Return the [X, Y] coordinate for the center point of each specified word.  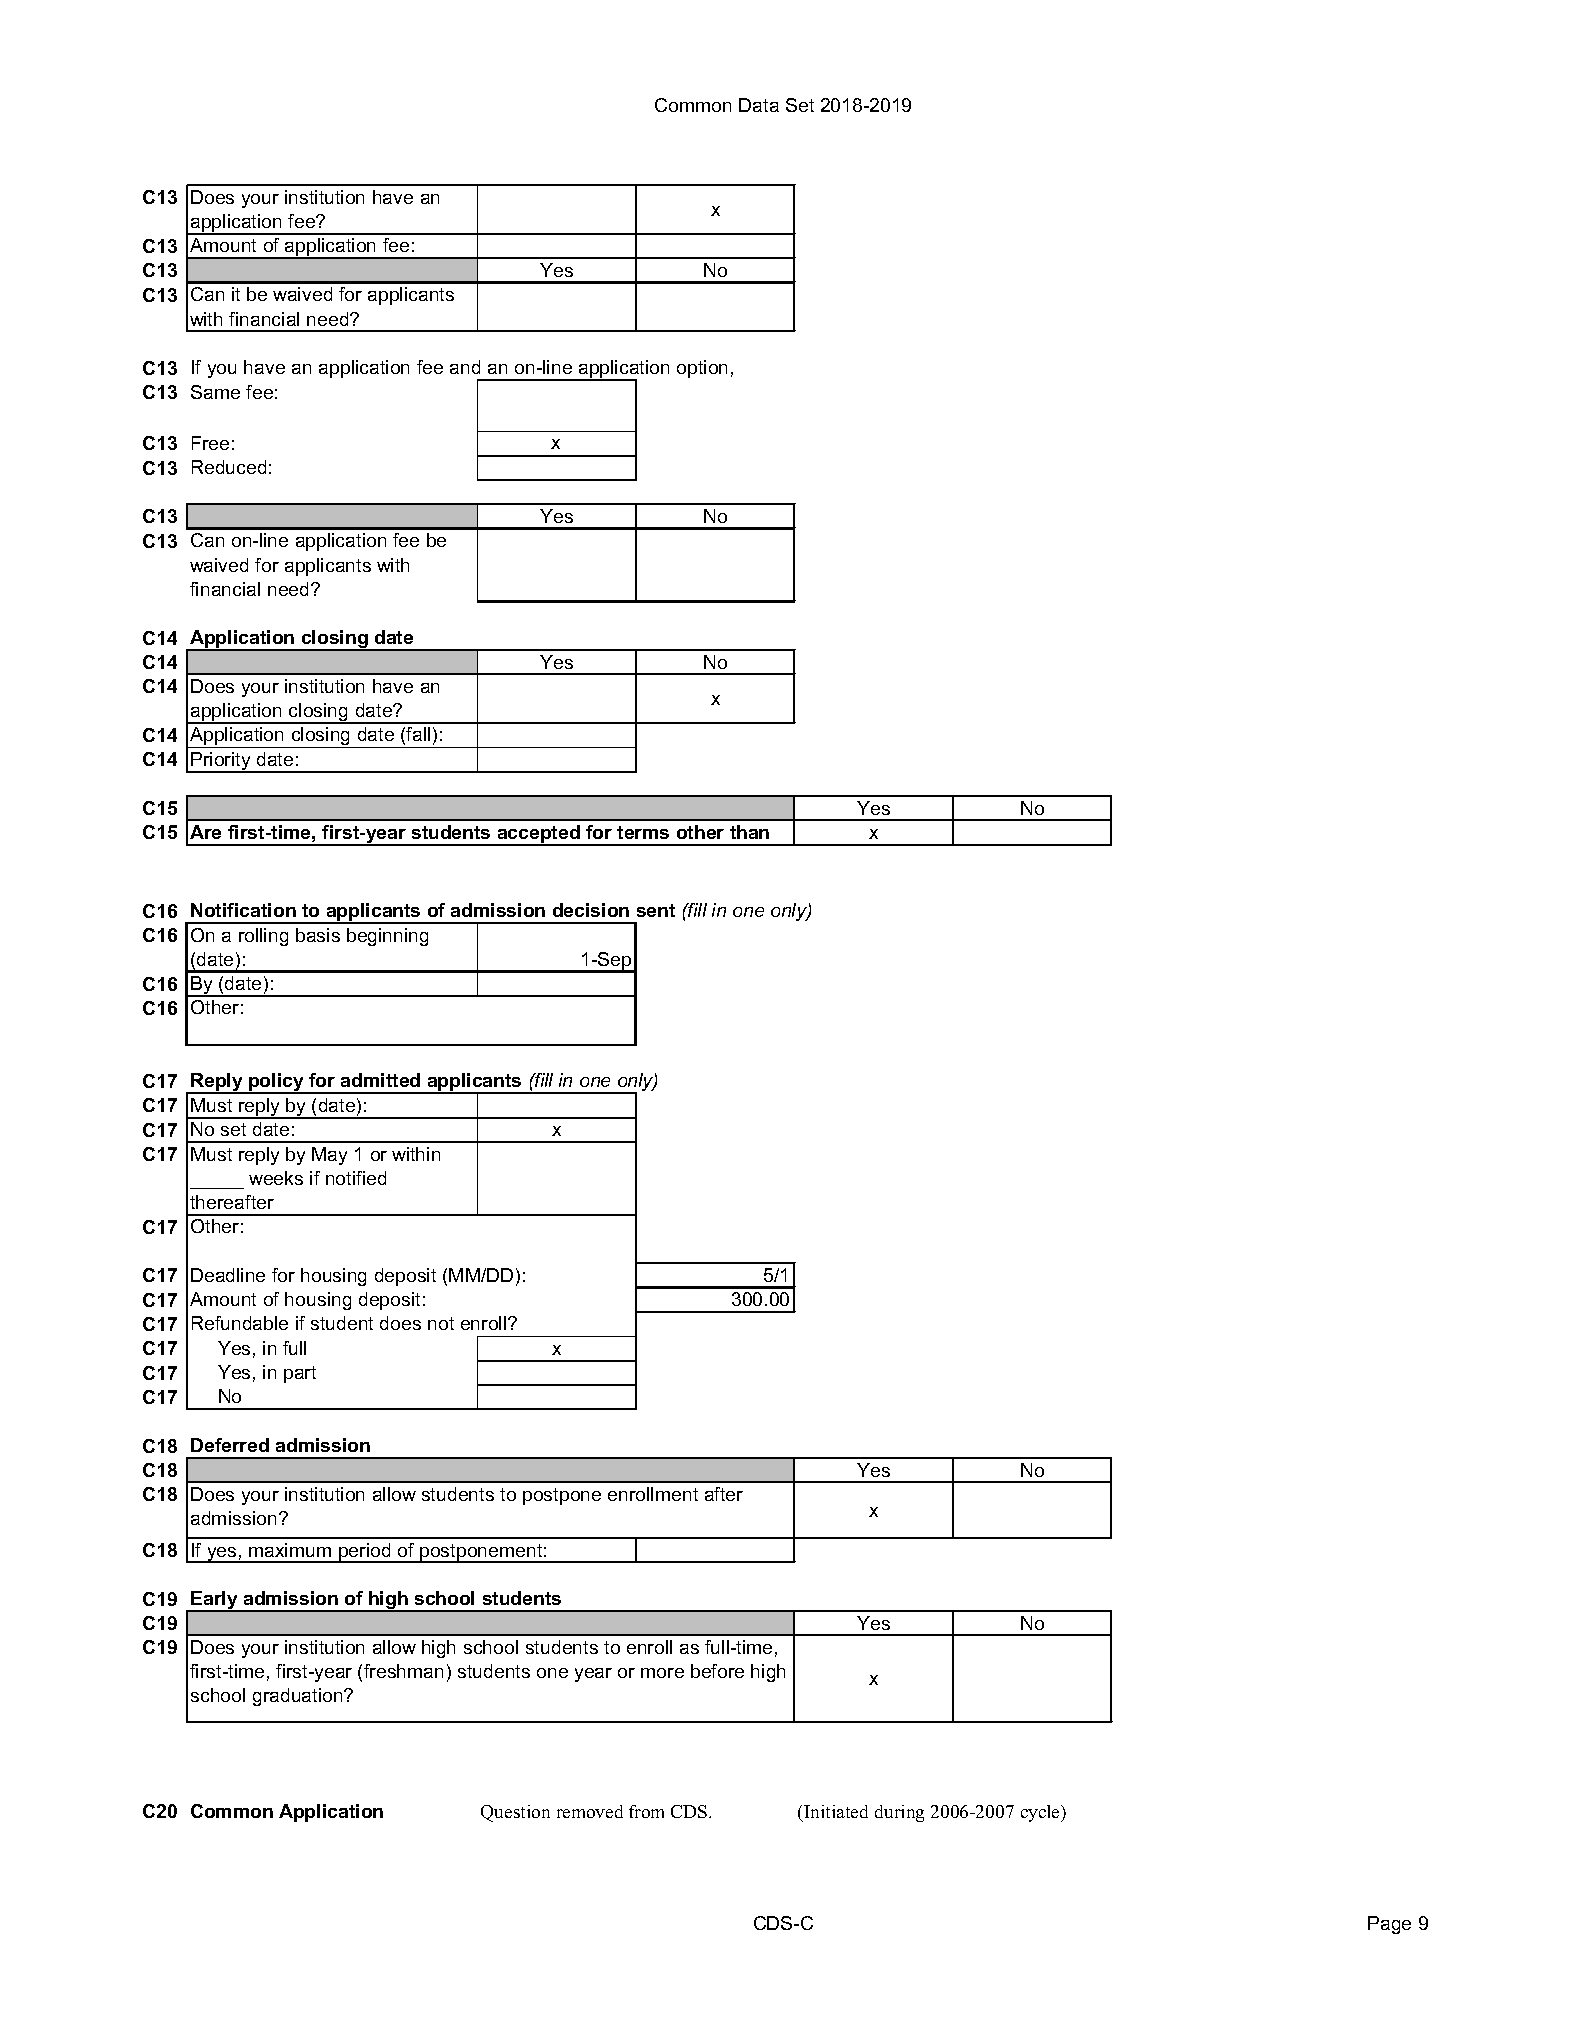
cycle [1041, 1813]
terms [643, 832]
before [717, 1671]
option [702, 369]
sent [656, 910]
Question [515, 1813]
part [300, 1374]
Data [759, 105]
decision [591, 910]
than [749, 832]
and [465, 367]
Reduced [229, 467]
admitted [380, 1080]
